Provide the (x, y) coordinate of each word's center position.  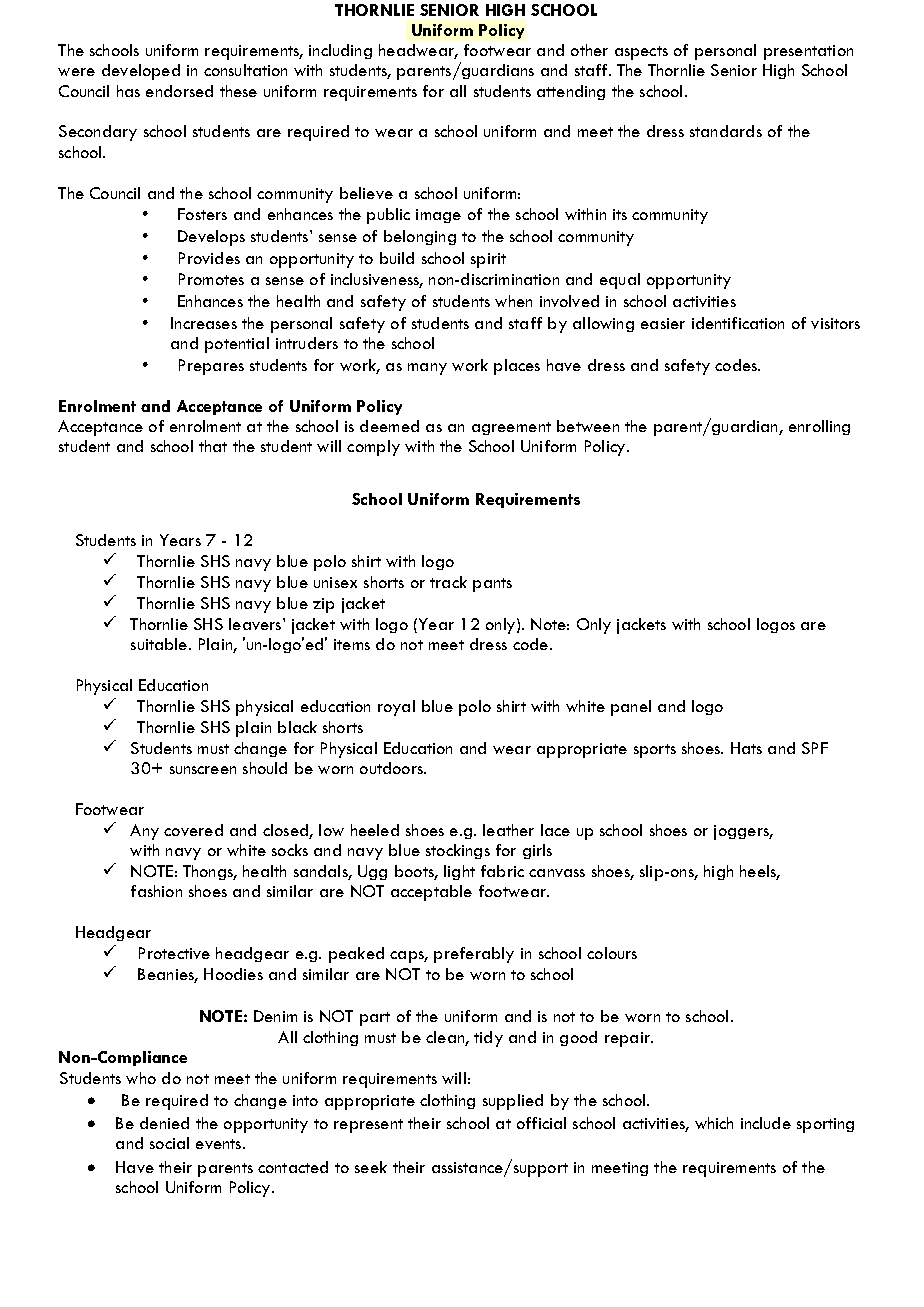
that (213, 446)
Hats (746, 748)
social (169, 1143)
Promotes (211, 279)
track (448, 582)
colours (612, 953)
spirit (488, 260)
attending (571, 92)
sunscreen (203, 770)
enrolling (819, 427)
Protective (174, 953)
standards (726, 131)
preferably (474, 955)
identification (738, 323)
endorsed (179, 91)
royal (396, 708)
